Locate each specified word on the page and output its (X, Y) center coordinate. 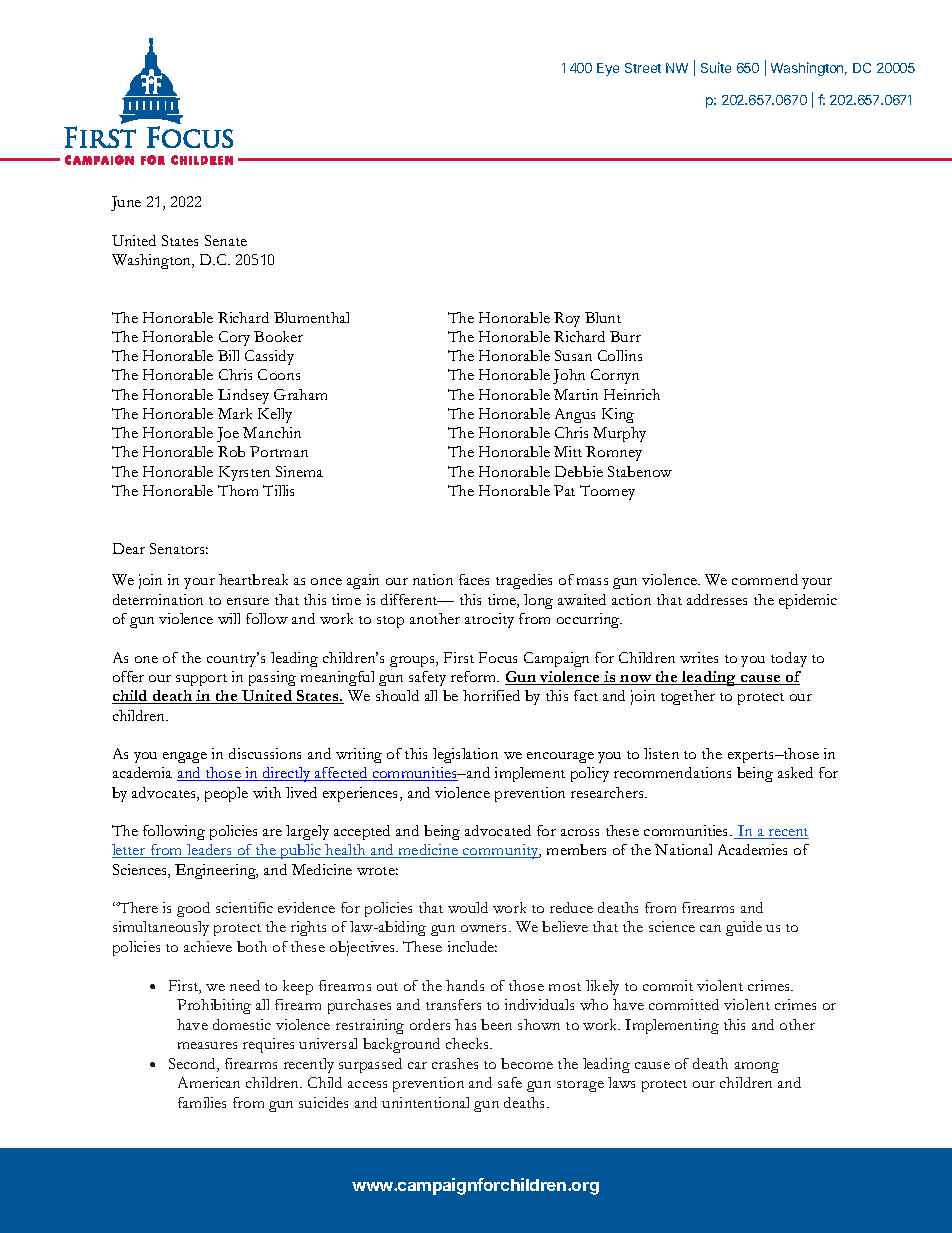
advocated (498, 830)
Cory (234, 338)
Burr (625, 336)
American (209, 1082)
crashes (455, 1063)
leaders (210, 851)
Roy (567, 319)
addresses (717, 599)
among (757, 1067)
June (126, 203)
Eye (608, 69)
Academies (752, 849)
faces (474, 579)
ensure (248, 601)
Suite (716, 67)
